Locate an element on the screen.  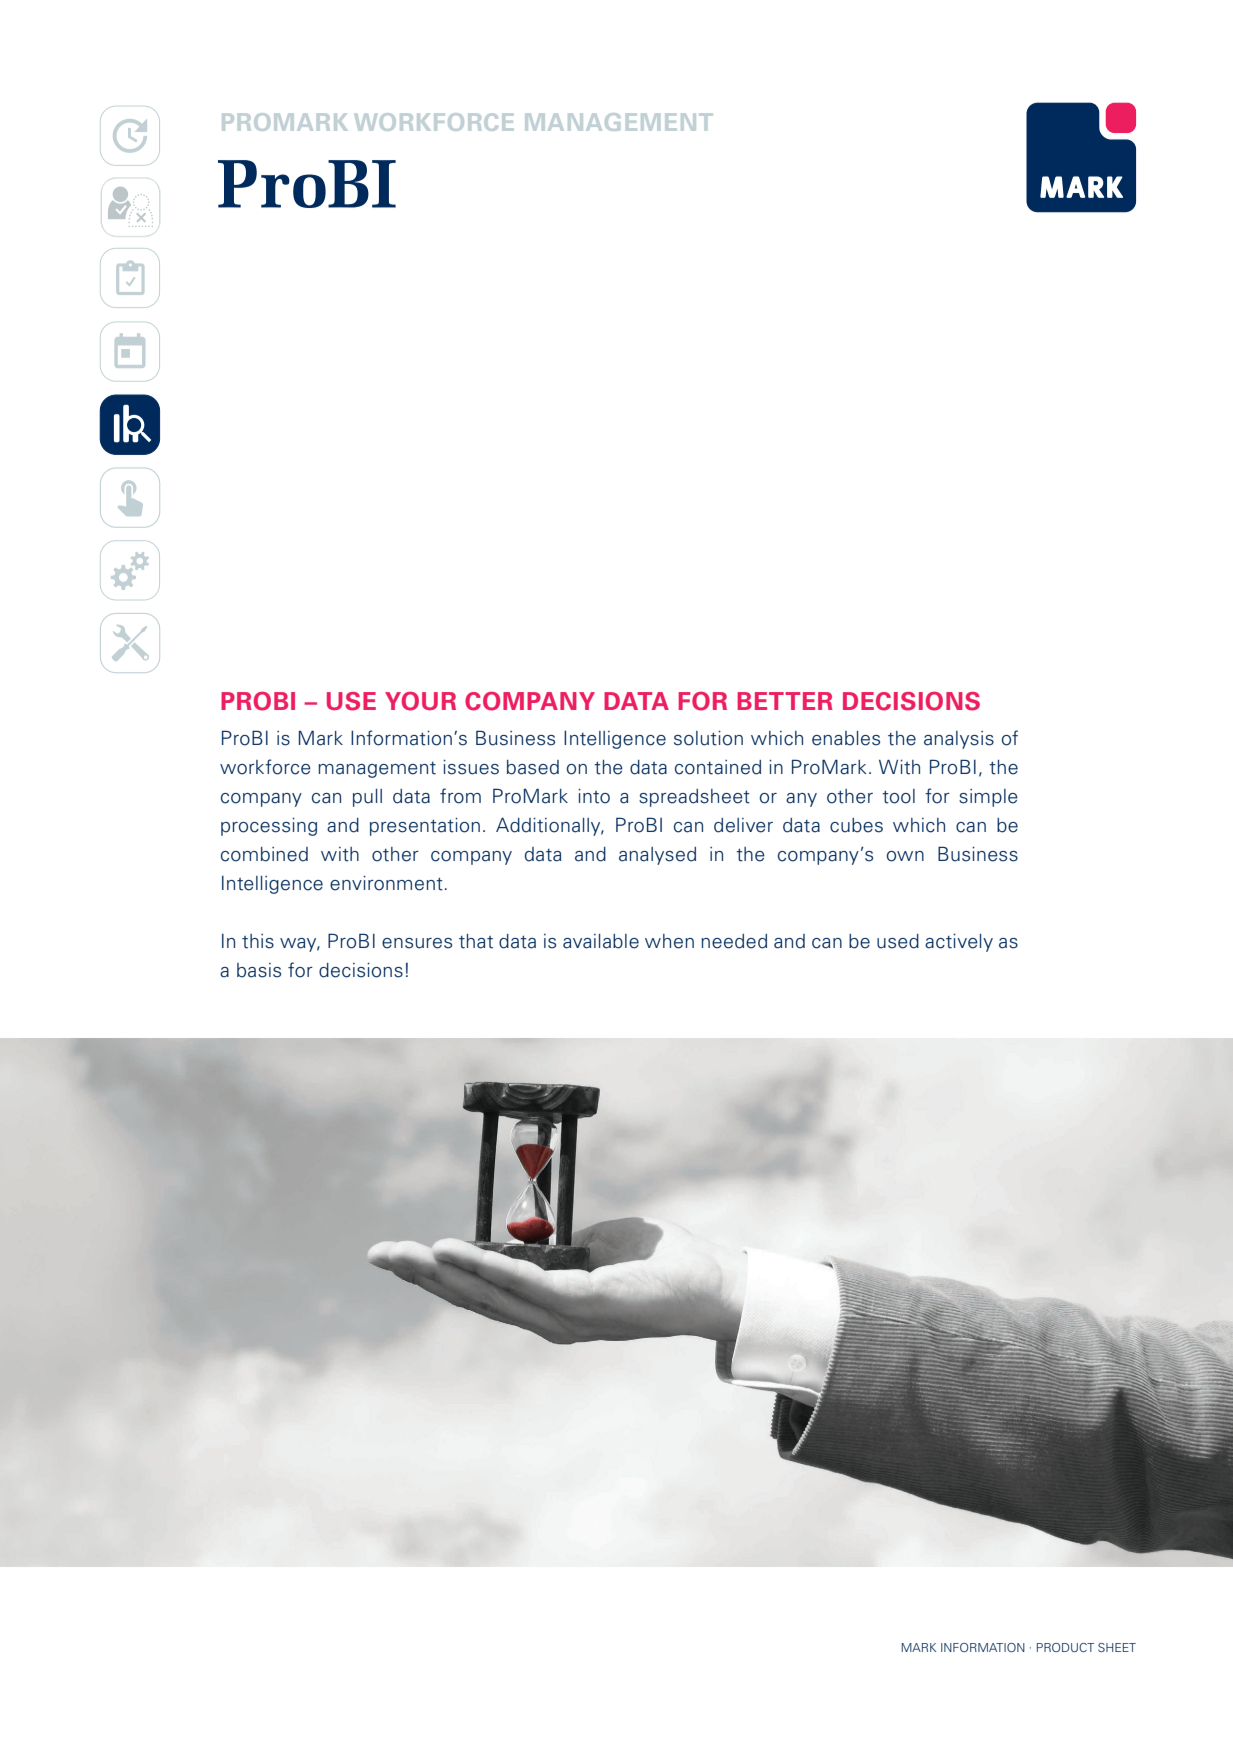
needed is located at coordinates (734, 941).
